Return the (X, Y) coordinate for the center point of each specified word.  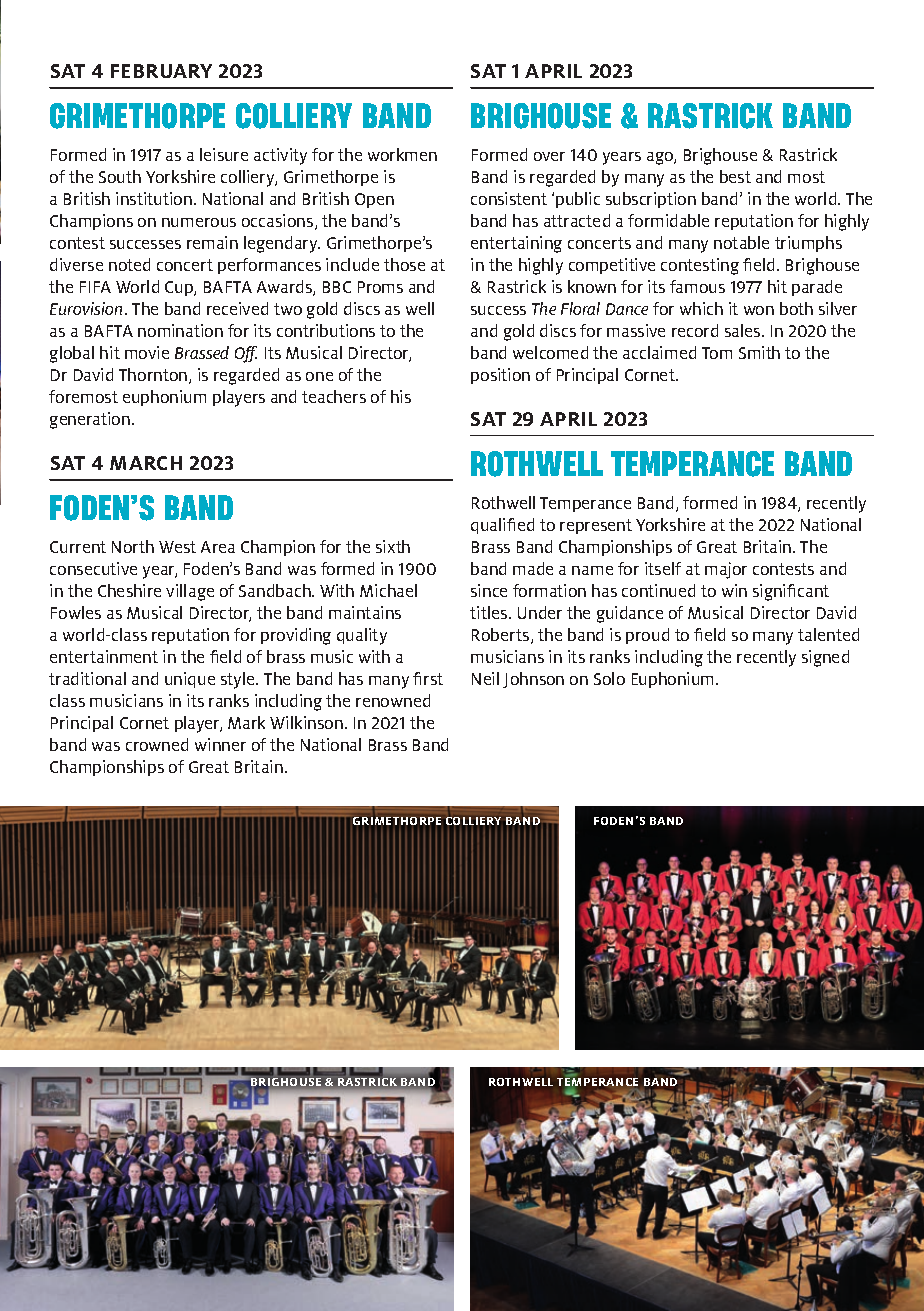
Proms (380, 287)
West (177, 547)
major (726, 570)
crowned (157, 744)
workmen (402, 154)
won (759, 310)
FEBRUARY (161, 71)
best (735, 176)
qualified (502, 526)
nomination (180, 330)
